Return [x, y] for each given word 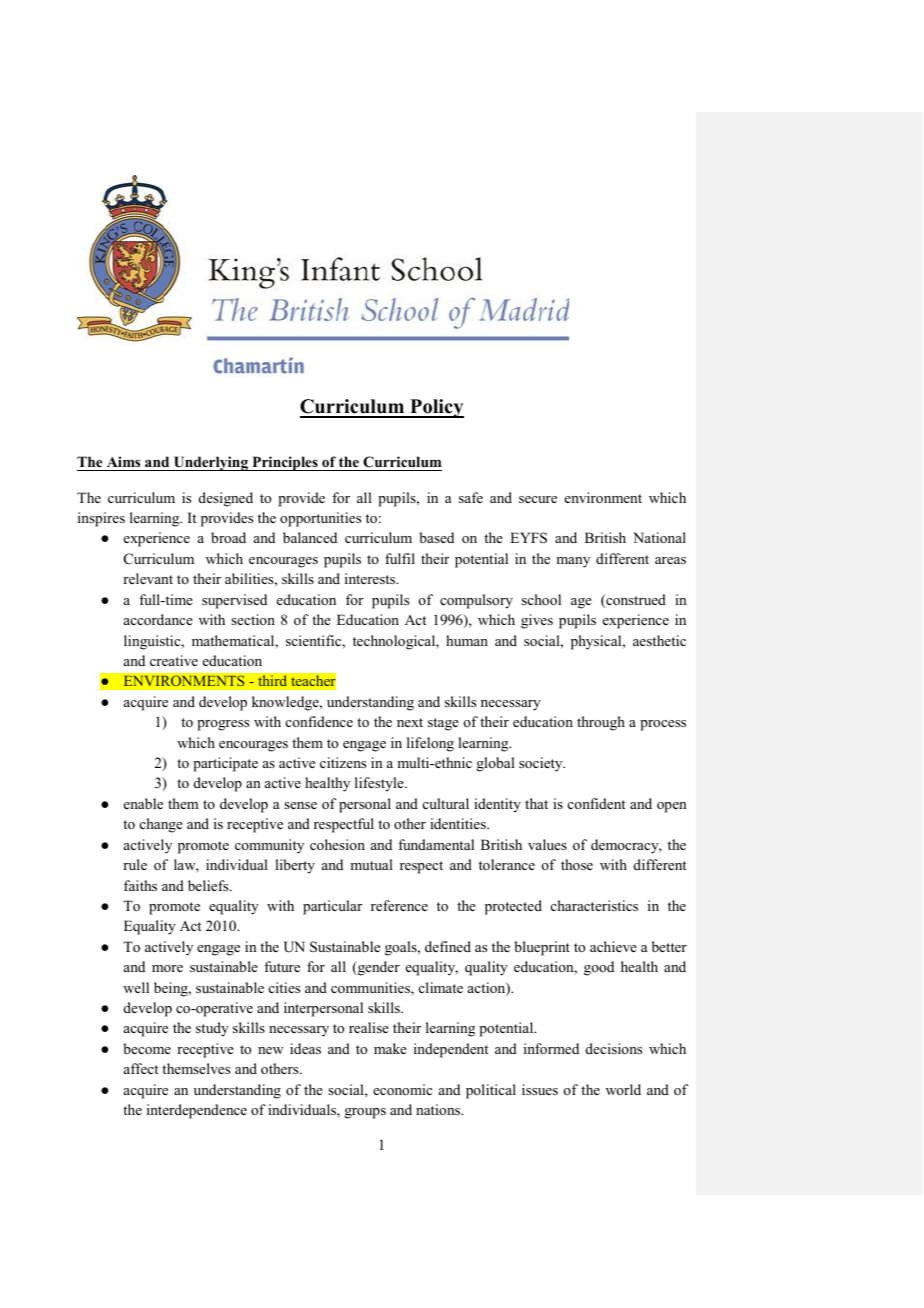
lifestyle [380, 784]
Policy [436, 408]
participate [225, 764]
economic [402, 1089]
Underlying [211, 463]
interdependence [197, 1111]
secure [538, 499]
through [601, 723]
